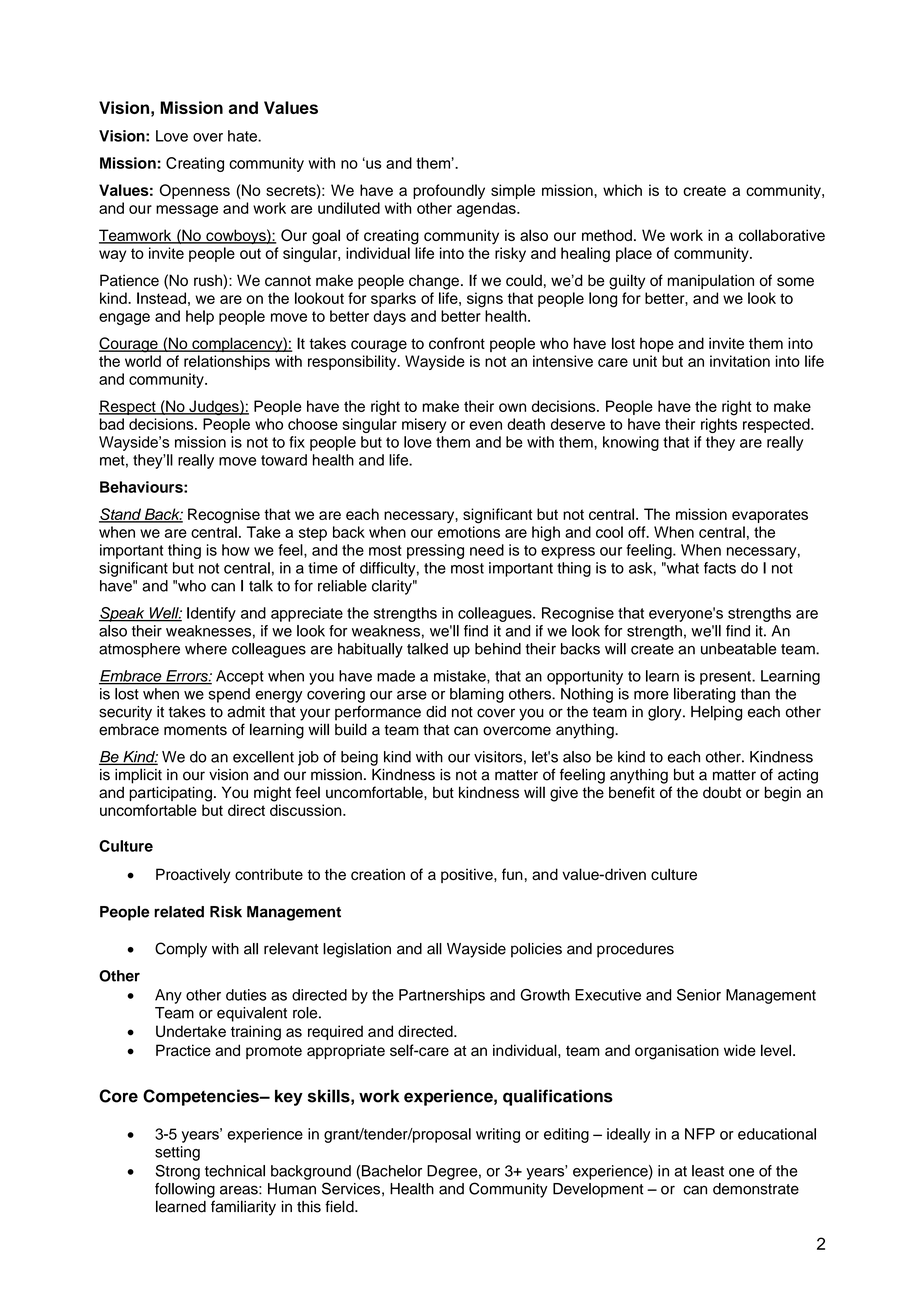 This screenshot has width=924, height=1308. What do you see at coordinates (726, 678) in the screenshot?
I see `present` at bounding box center [726, 678].
